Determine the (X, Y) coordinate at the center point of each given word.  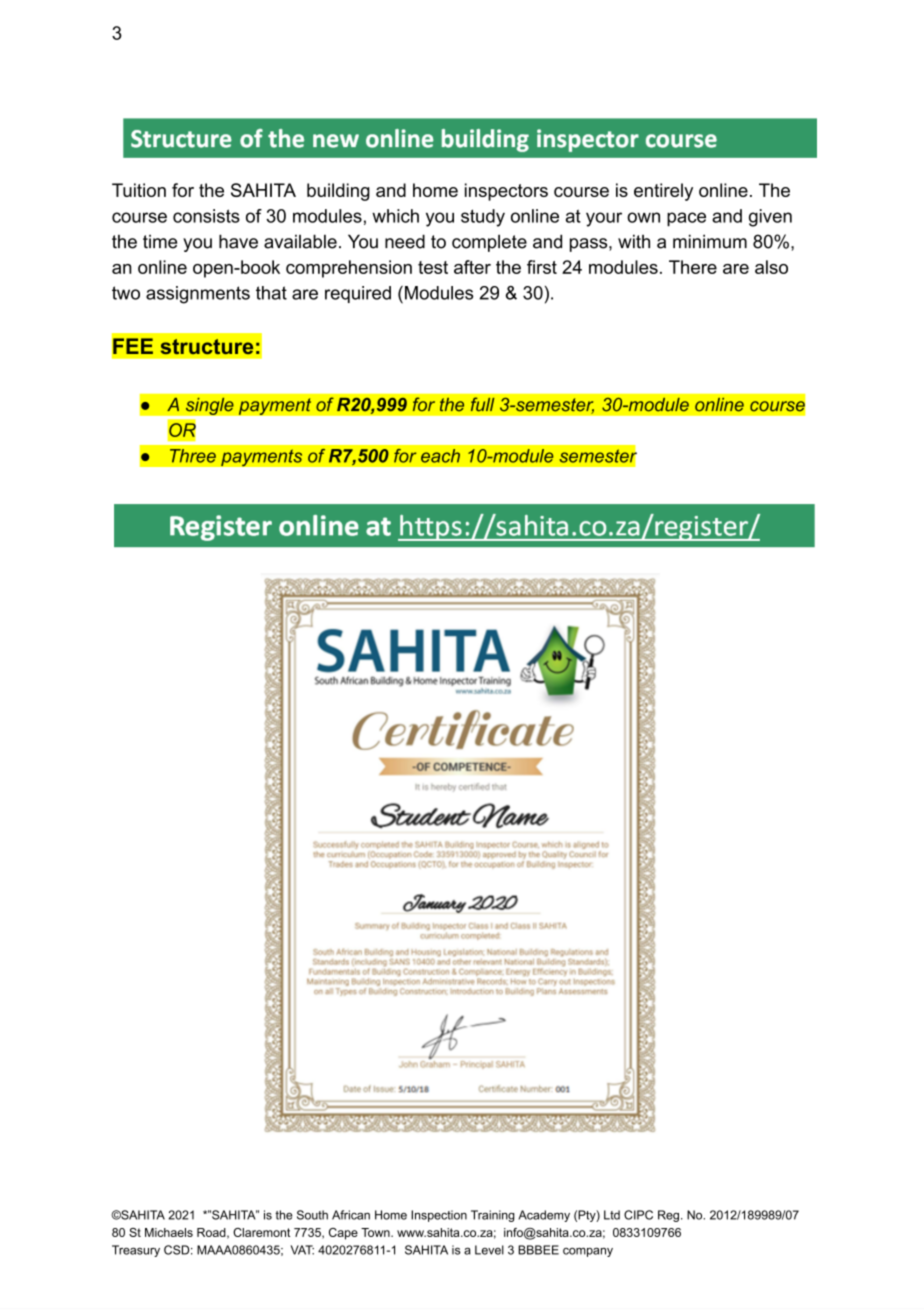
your (604, 219)
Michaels (169, 1232)
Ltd (612, 1215)
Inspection (439, 1216)
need (405, 241)
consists (206, 216)
